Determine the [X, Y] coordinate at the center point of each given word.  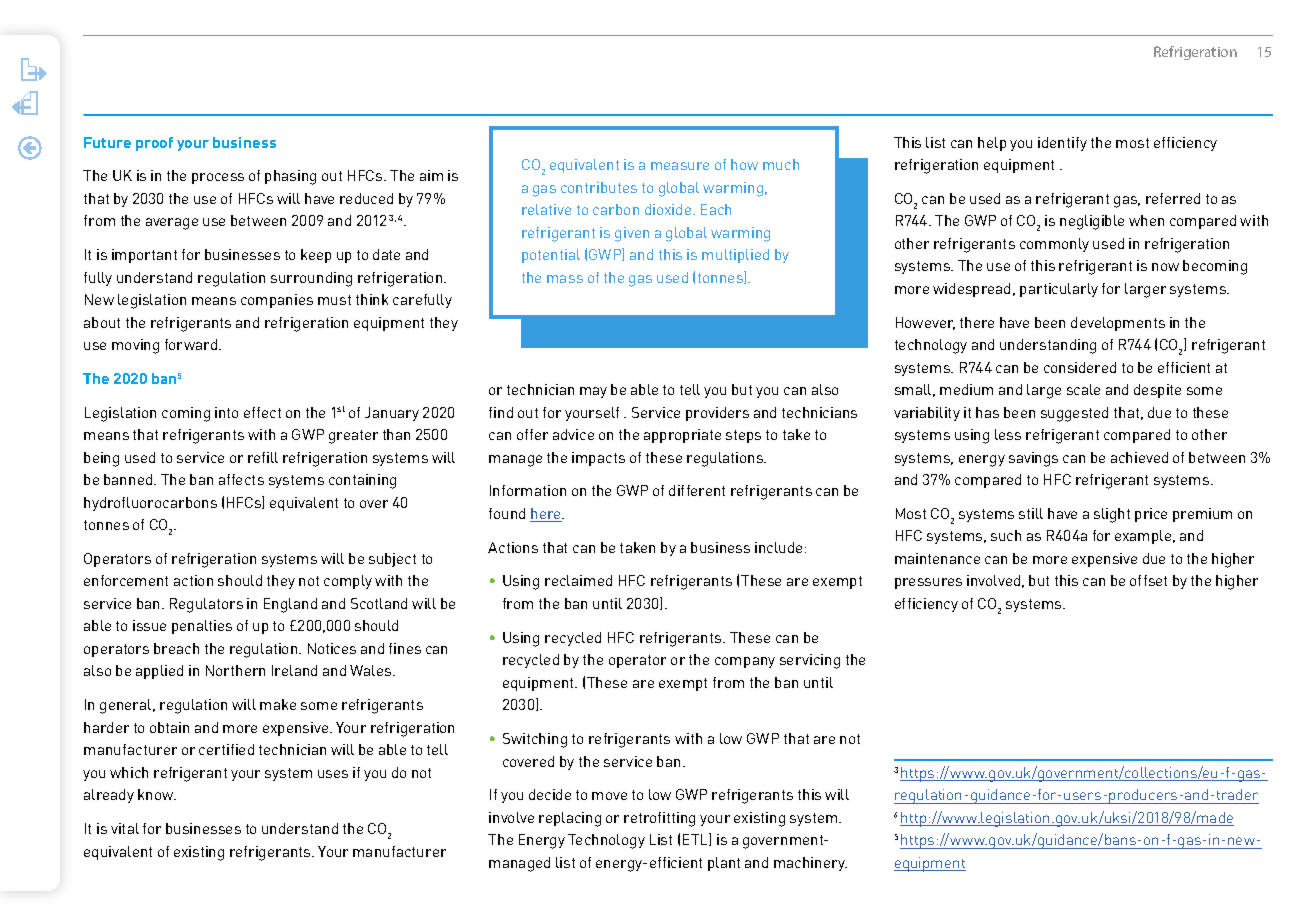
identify [1062, 144]
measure [680, 166]
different [697, 490]
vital [125, 828]
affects [241, 479]
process [218, 178]
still [1031, 513]
